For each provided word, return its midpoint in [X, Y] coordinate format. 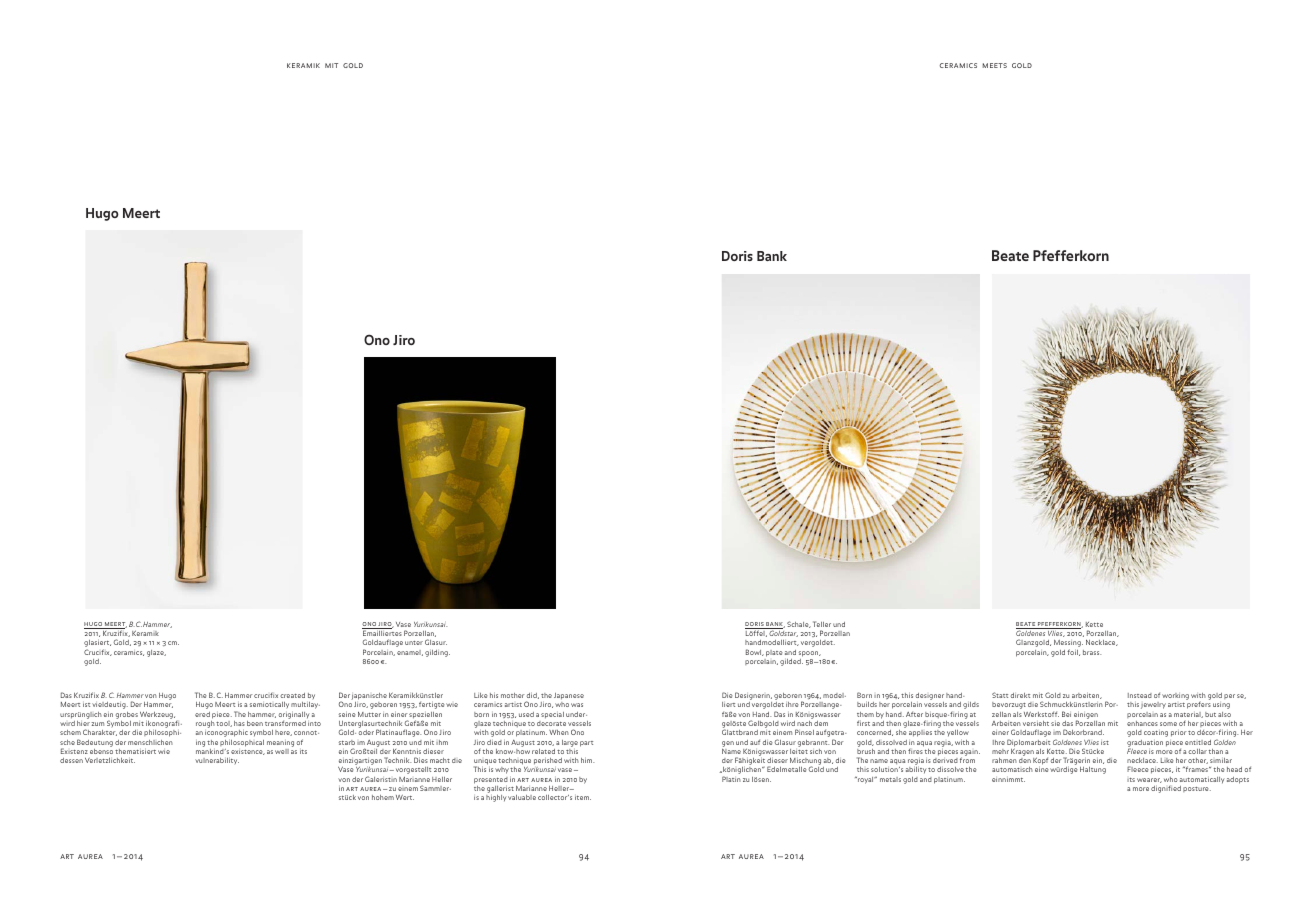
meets [995, 65]
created [292, 695]
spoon [809, 654]
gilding [437, 653]
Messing [1068, 645]
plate [774, 653]
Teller [822, 624]
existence [248, 752]
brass [1092, 652]
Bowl [755, 652]
